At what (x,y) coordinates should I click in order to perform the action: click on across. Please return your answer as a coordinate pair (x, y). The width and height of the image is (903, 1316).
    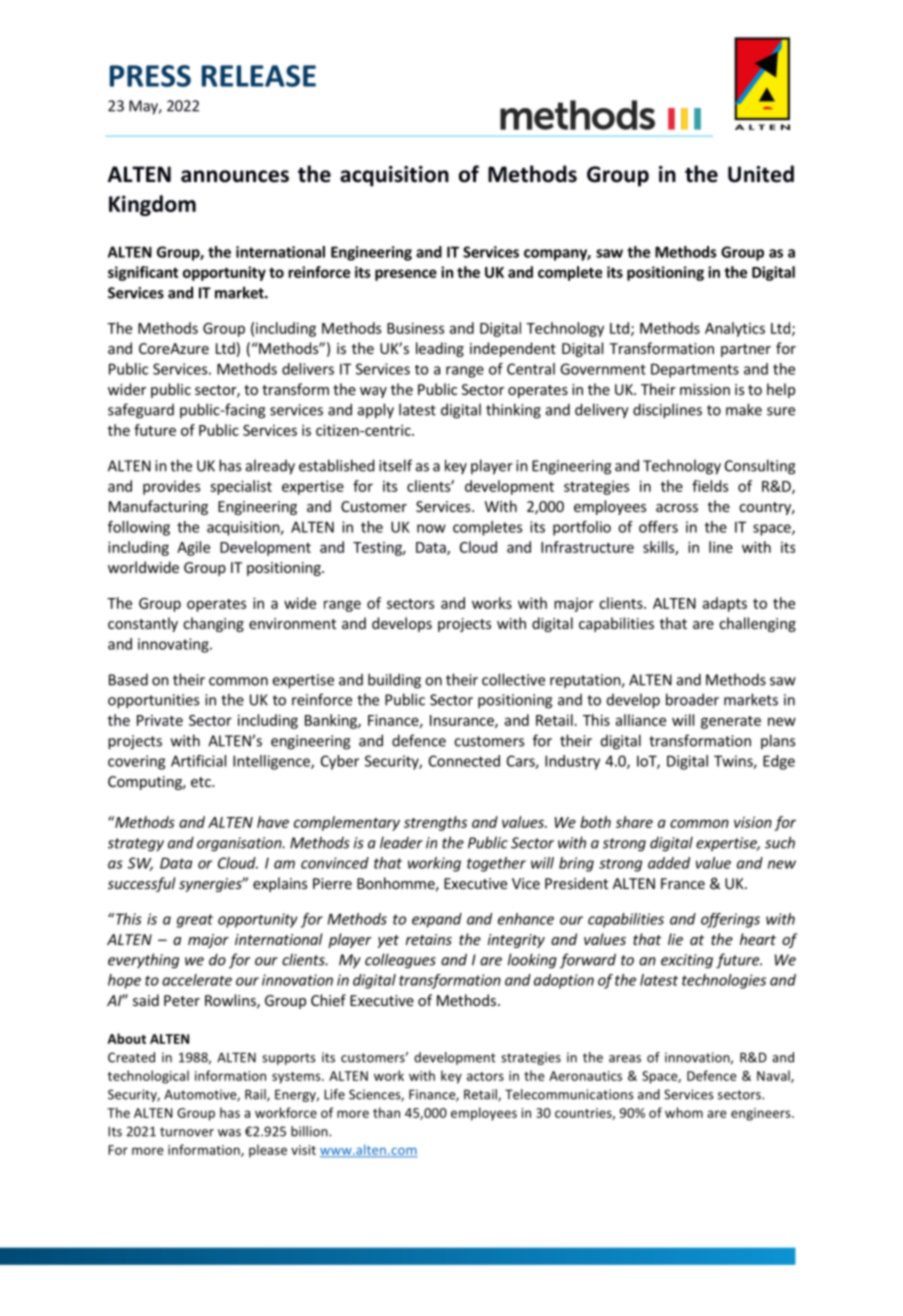
    Looking at the image, I should click on (677, 508).
